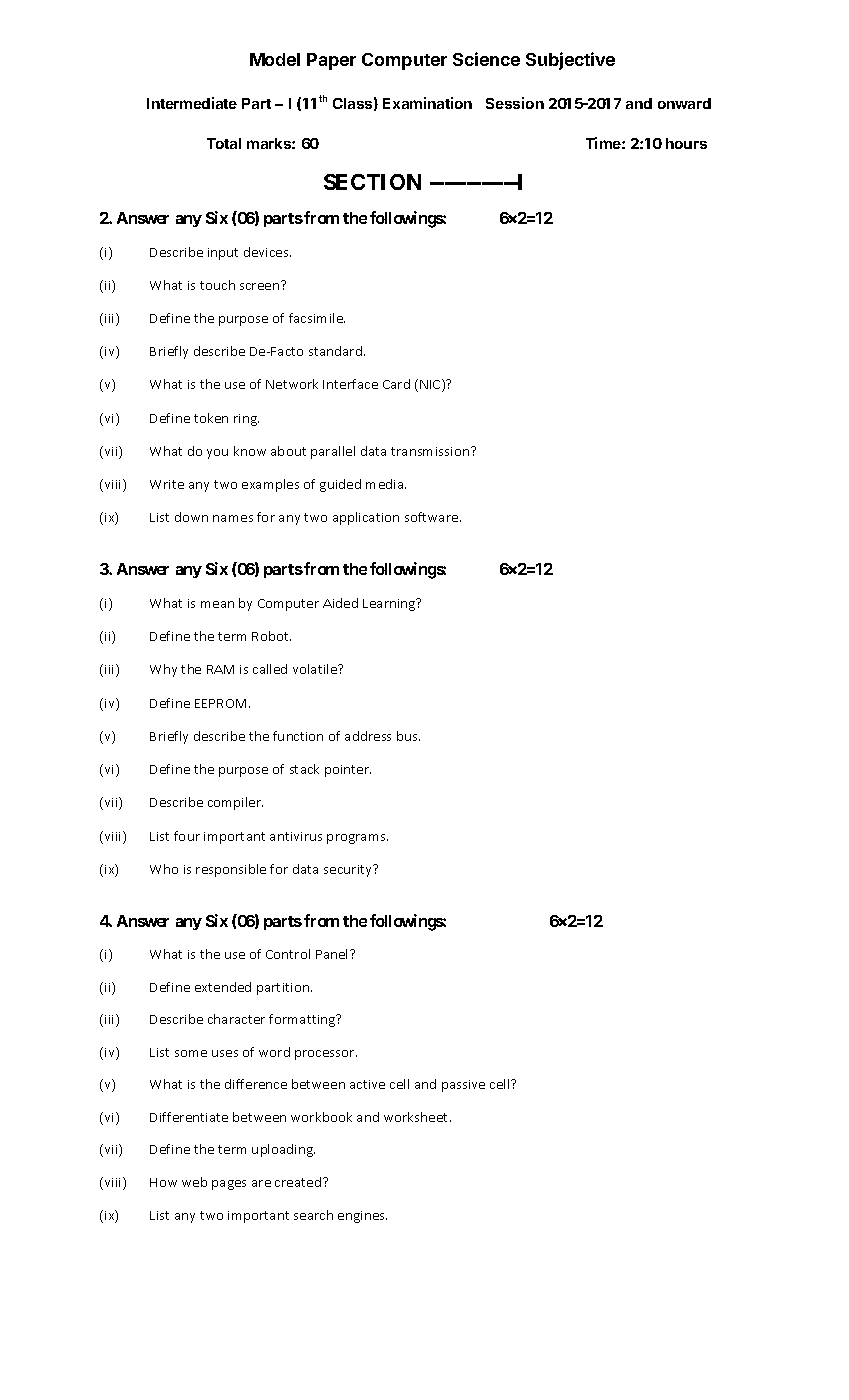 This image has width=849, height=1400. I want to click on Panel, so click(333, 954).
